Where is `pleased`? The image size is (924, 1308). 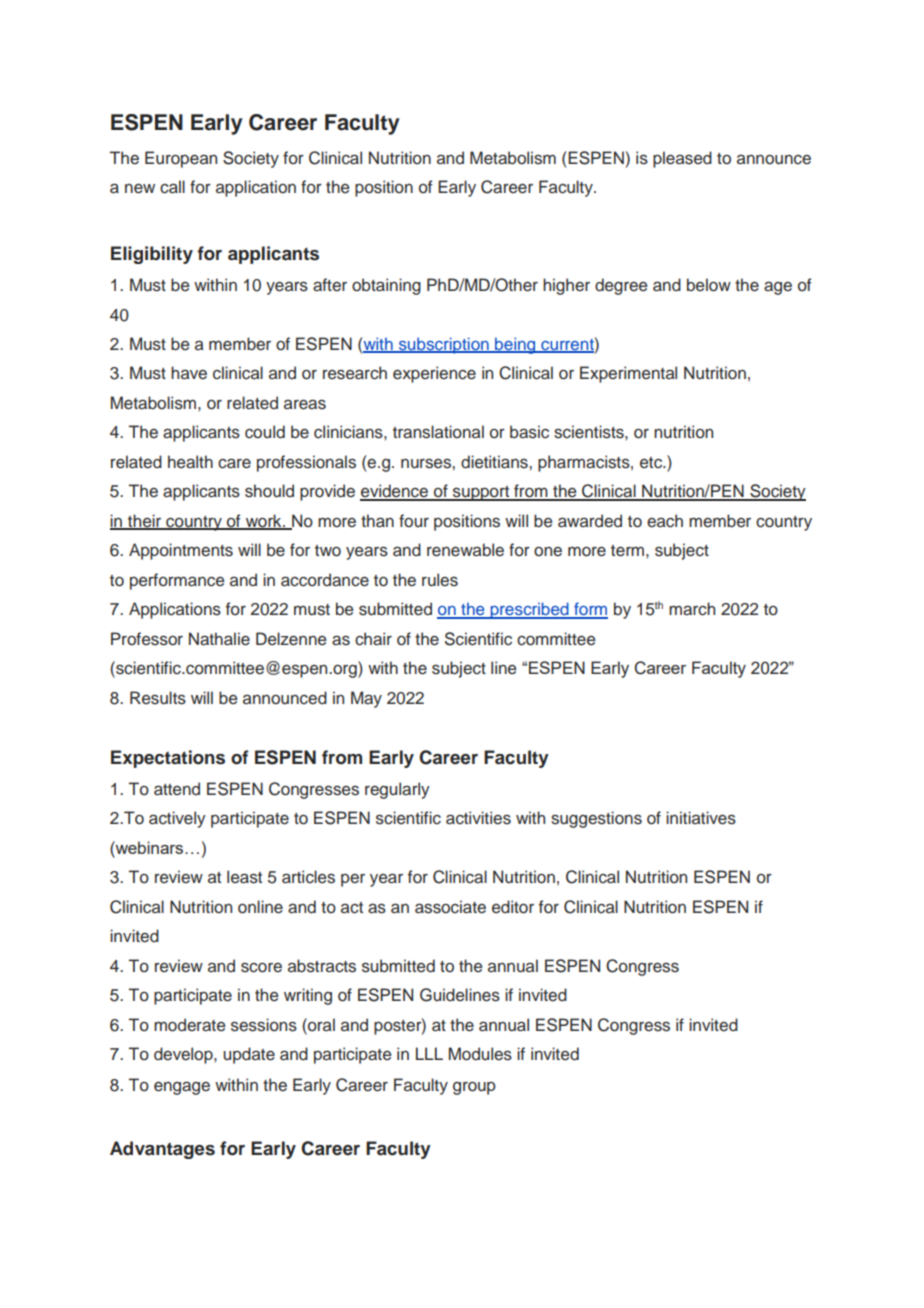
pleased is located at coordinates (682, 159).
